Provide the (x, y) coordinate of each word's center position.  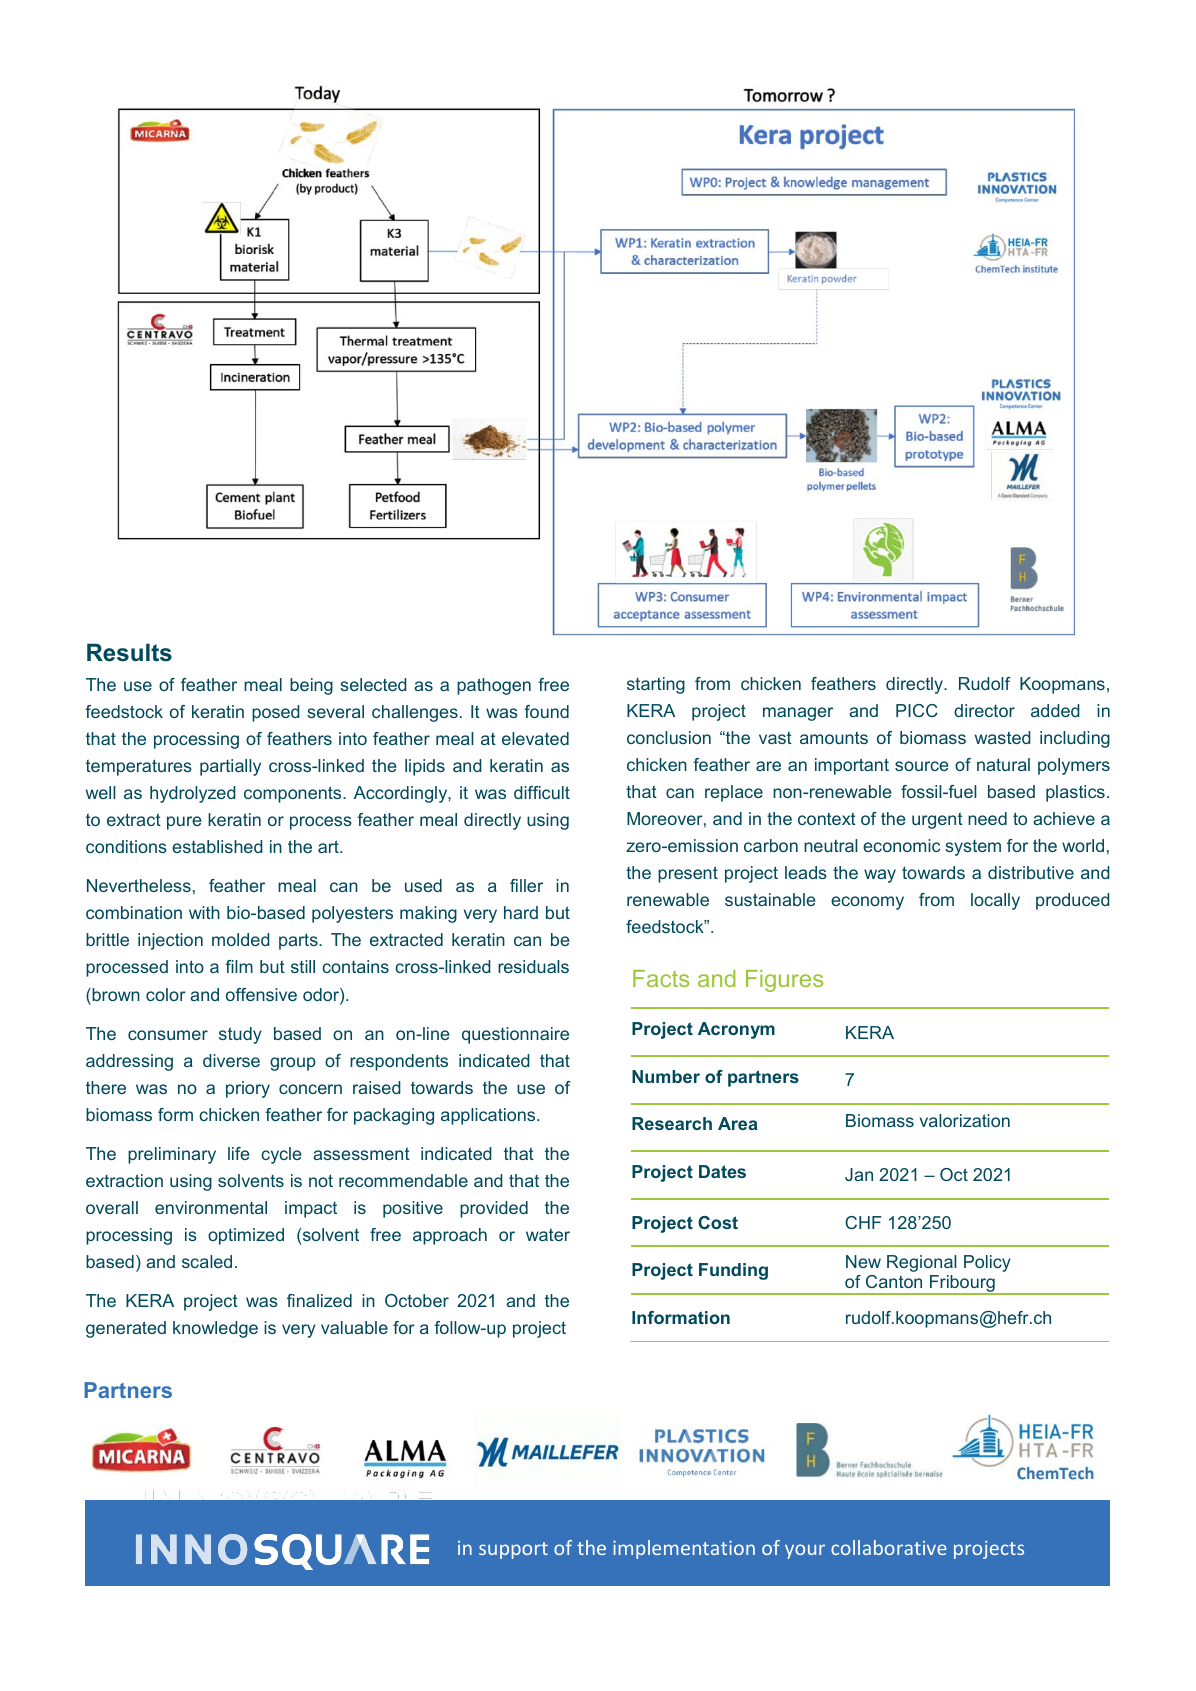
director (984, 710)
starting (656, 685)
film (239, 966)
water (548, 1234)
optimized (246, 1236)
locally (995, 901)
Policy (987, 1263)
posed (276, 713)
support (513, 1550)
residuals (533, 966)
